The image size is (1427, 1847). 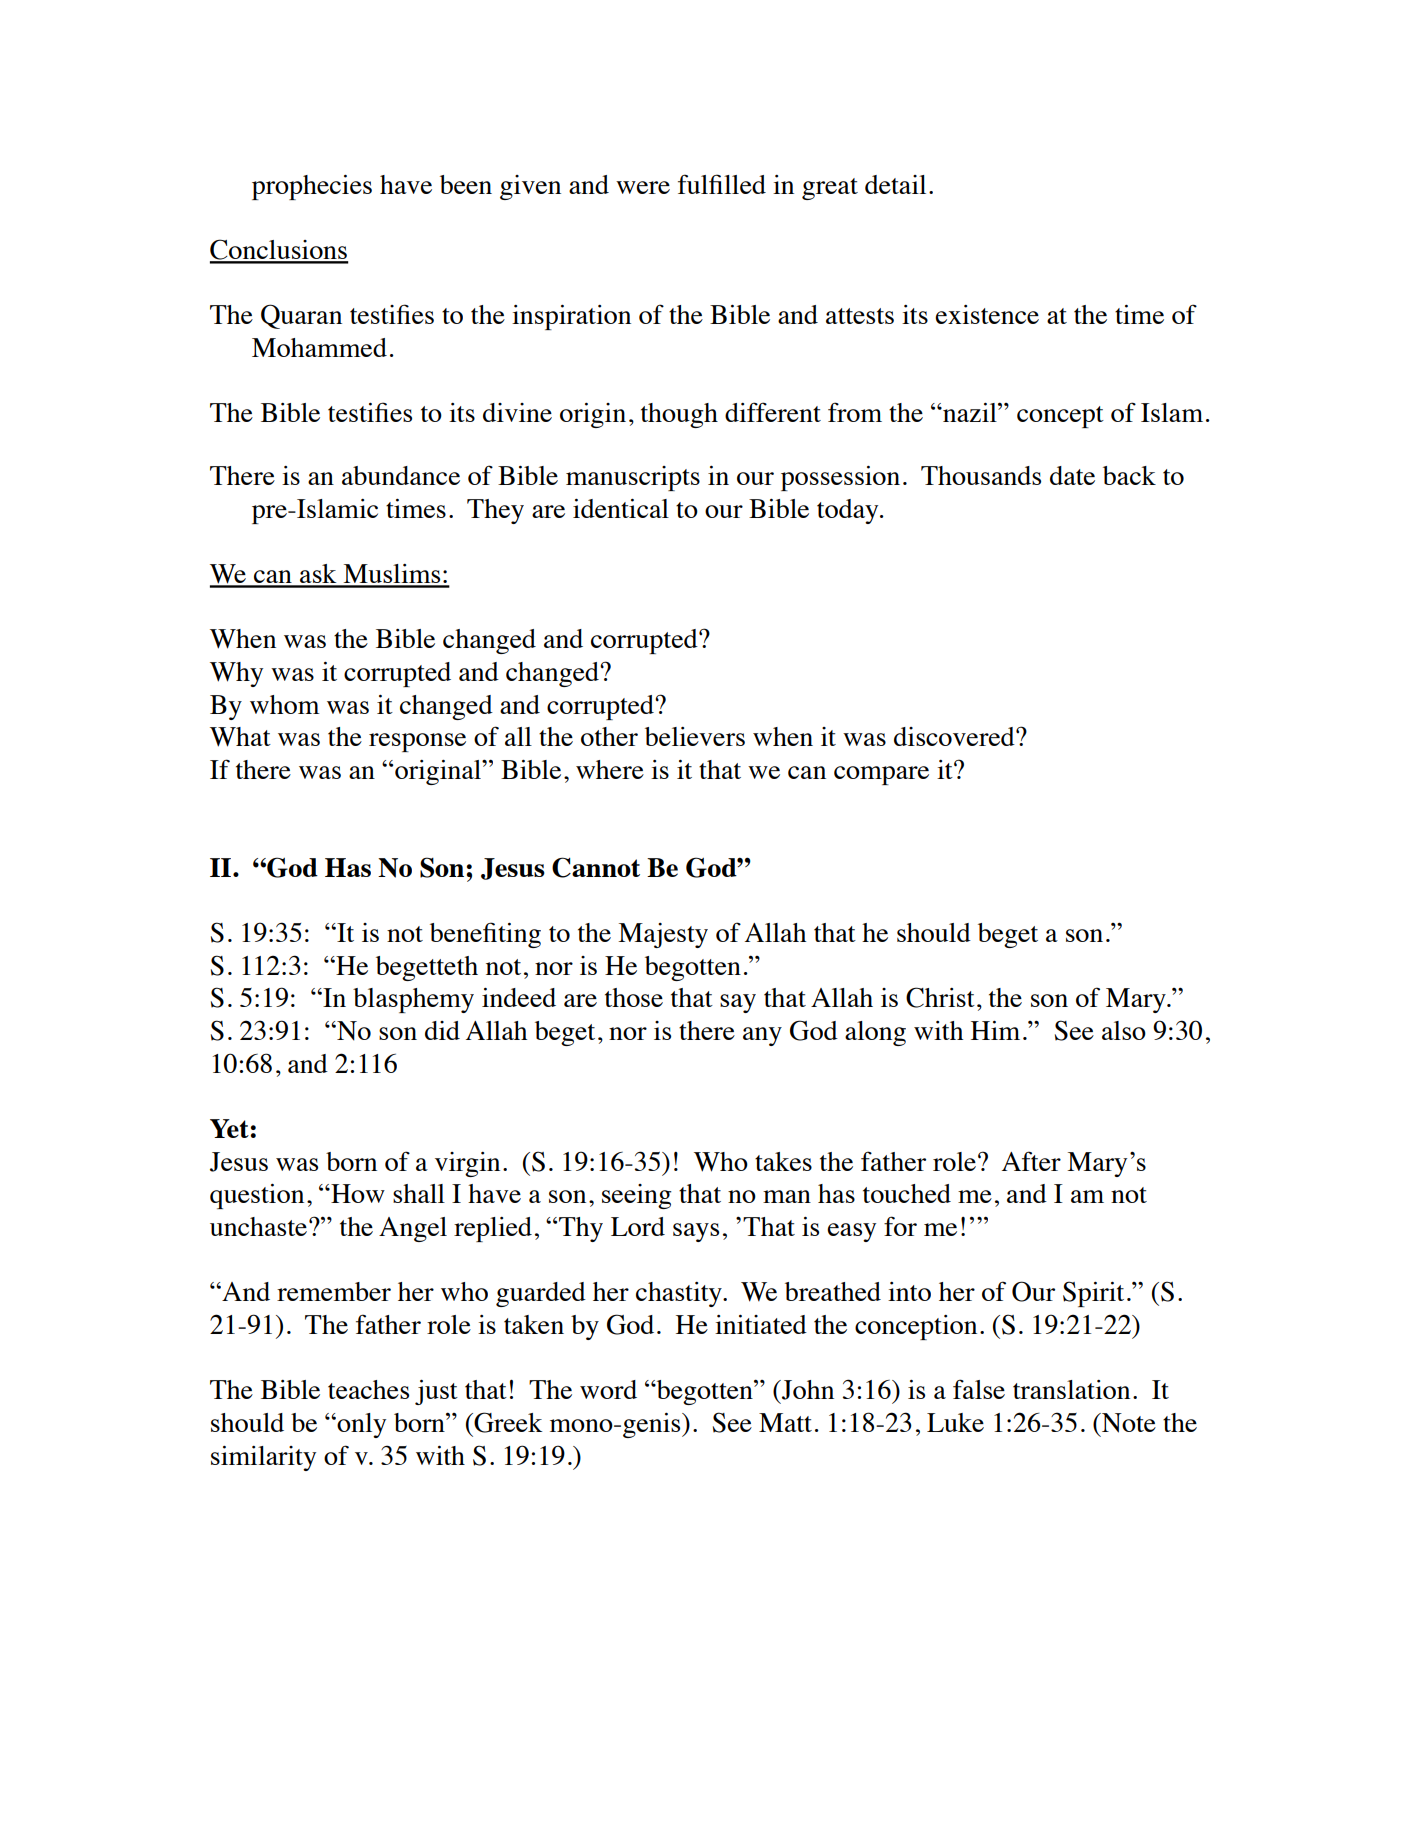 I want to click on How, so click(x=357, y=1193).
